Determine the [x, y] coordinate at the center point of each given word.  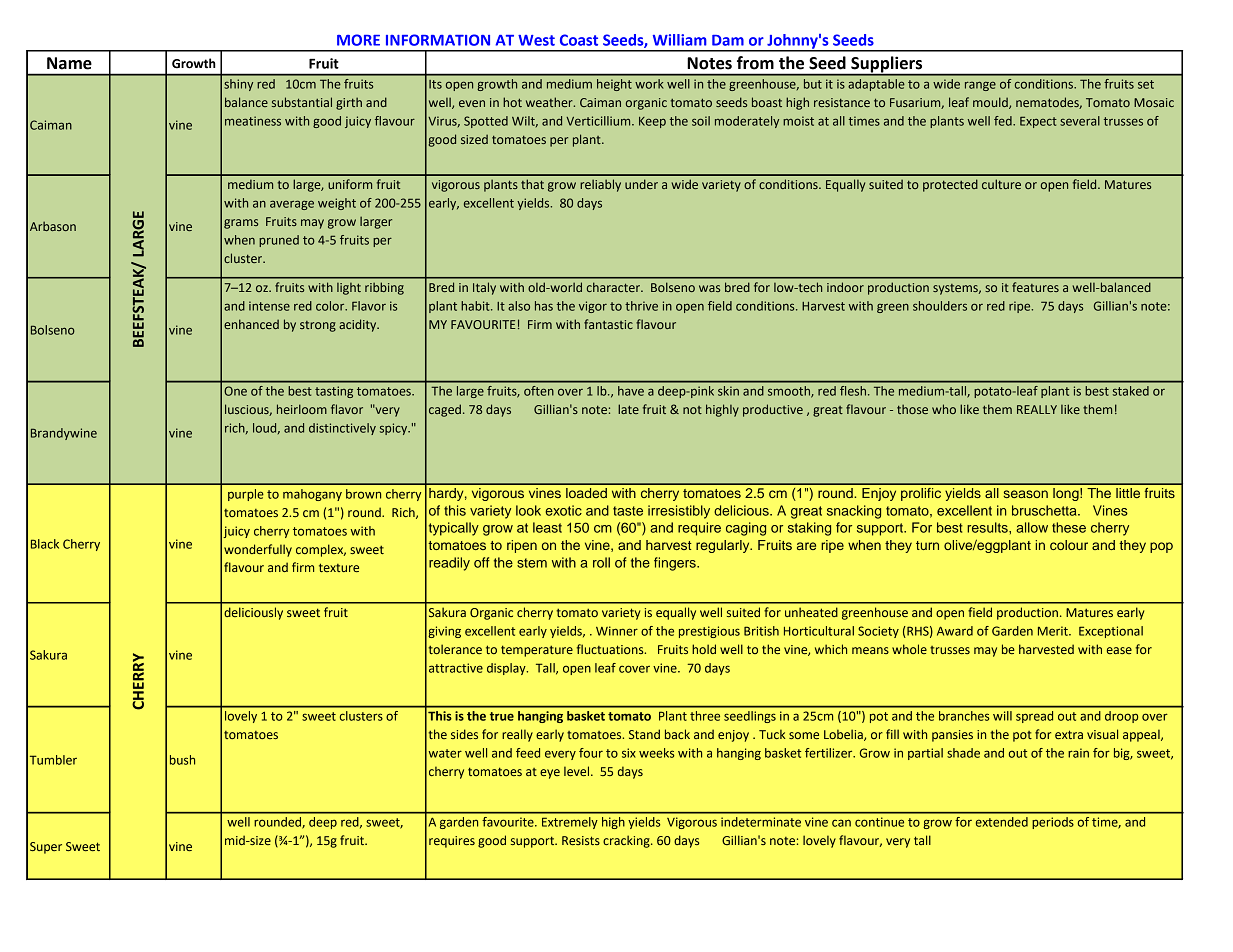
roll [601, 562]
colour [1069, 545]
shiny [238, 85]
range [980, 86]
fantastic [608, 324]
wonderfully [258, 550]
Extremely [570, 823]
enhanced [251, 324]
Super [46, 848]
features [1035, 287]
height [614, 85]
